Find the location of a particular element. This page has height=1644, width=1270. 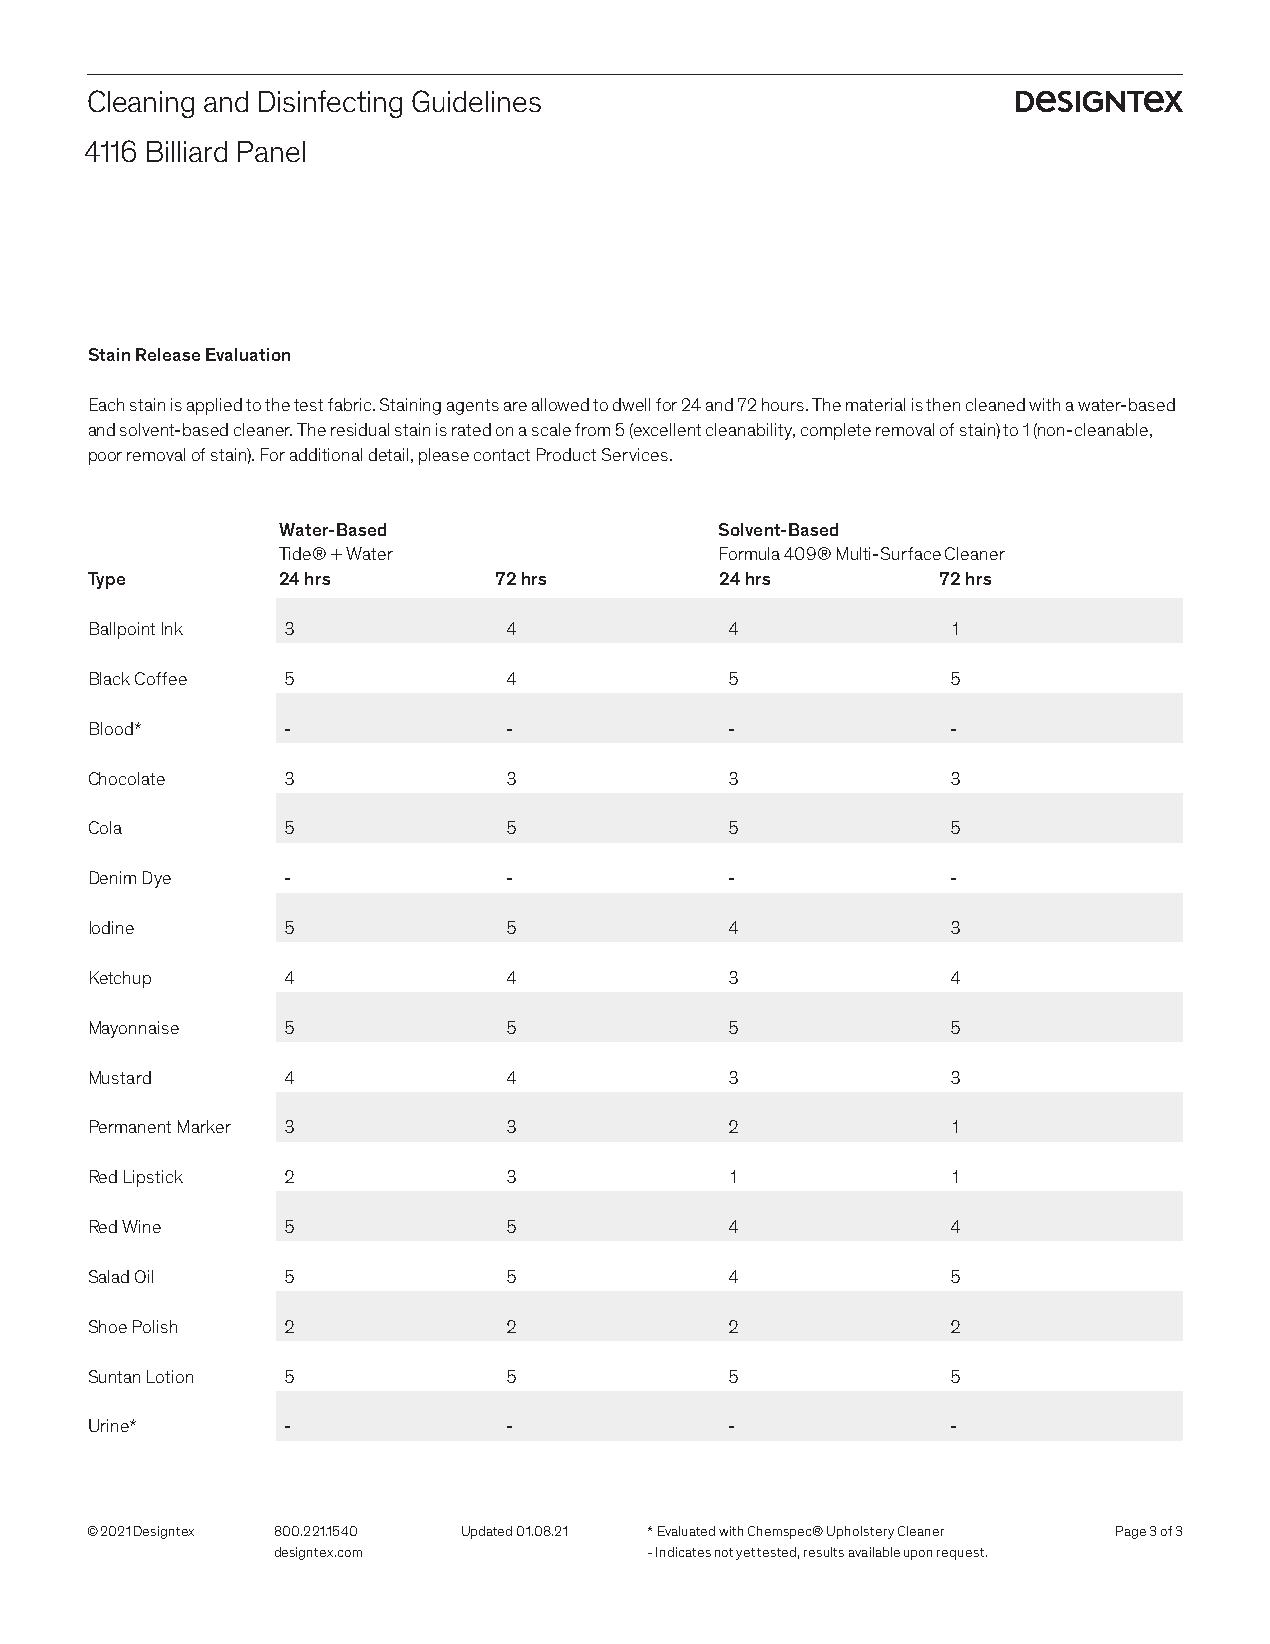

Formula is located at coordinates (750, 553).
